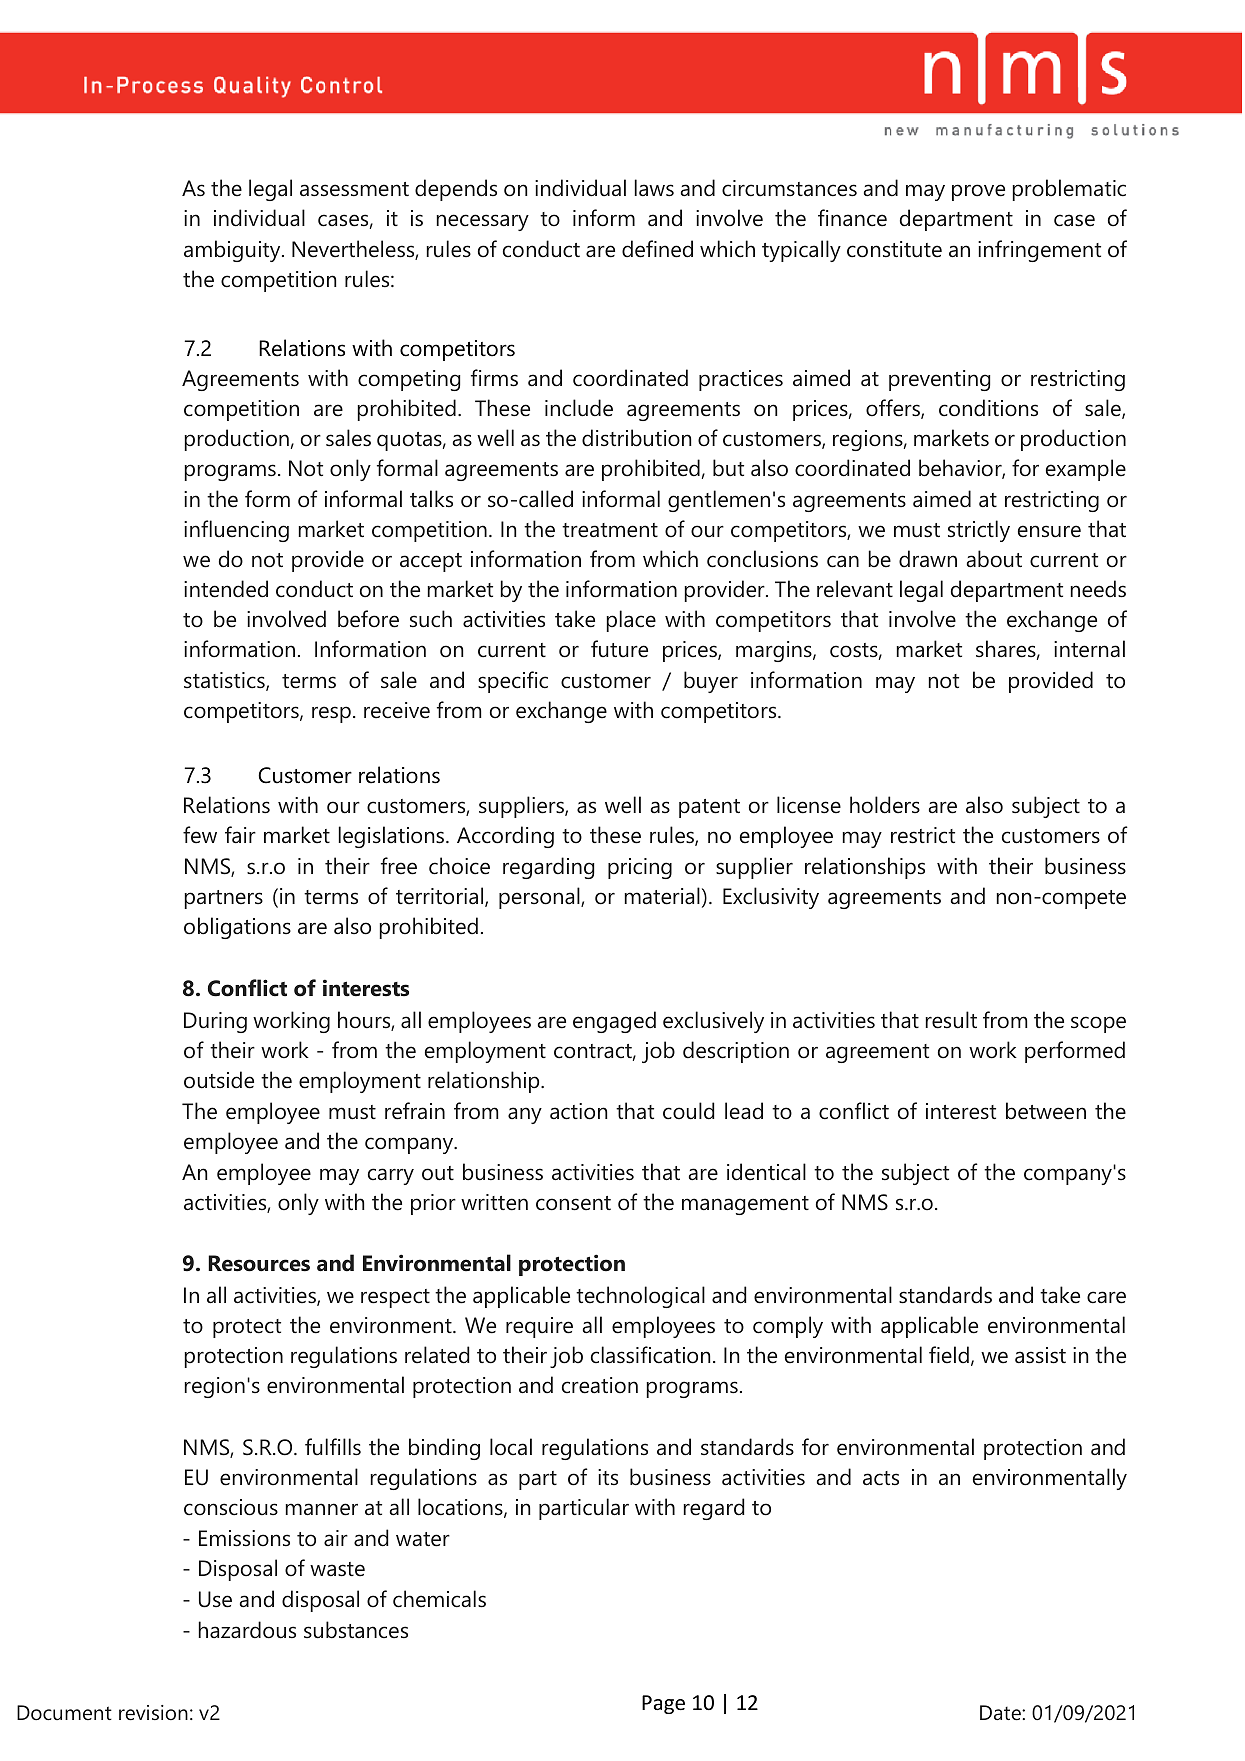  Describe the element at coordinates (1039, 251) in the document. I see `infringement` at that location.
